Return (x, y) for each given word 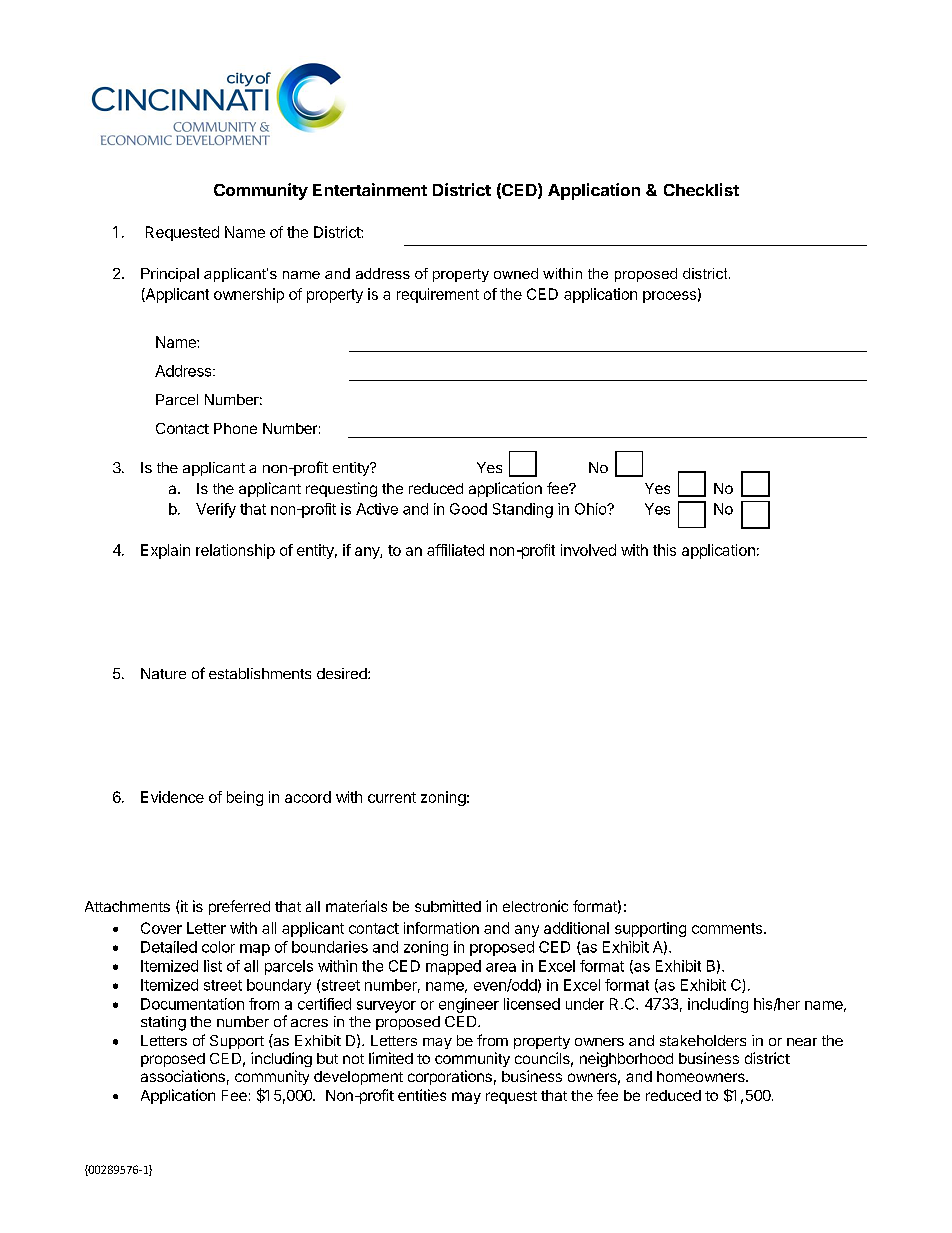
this (664, 550)
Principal (170, 275)
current (392, 797)
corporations (450, 1077)
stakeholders (703, 1040)
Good (468, 509)
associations (183, 1076)
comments (728, 928)
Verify (216, 510)
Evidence (172, 797)
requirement (438, 295)
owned (516, 273)
